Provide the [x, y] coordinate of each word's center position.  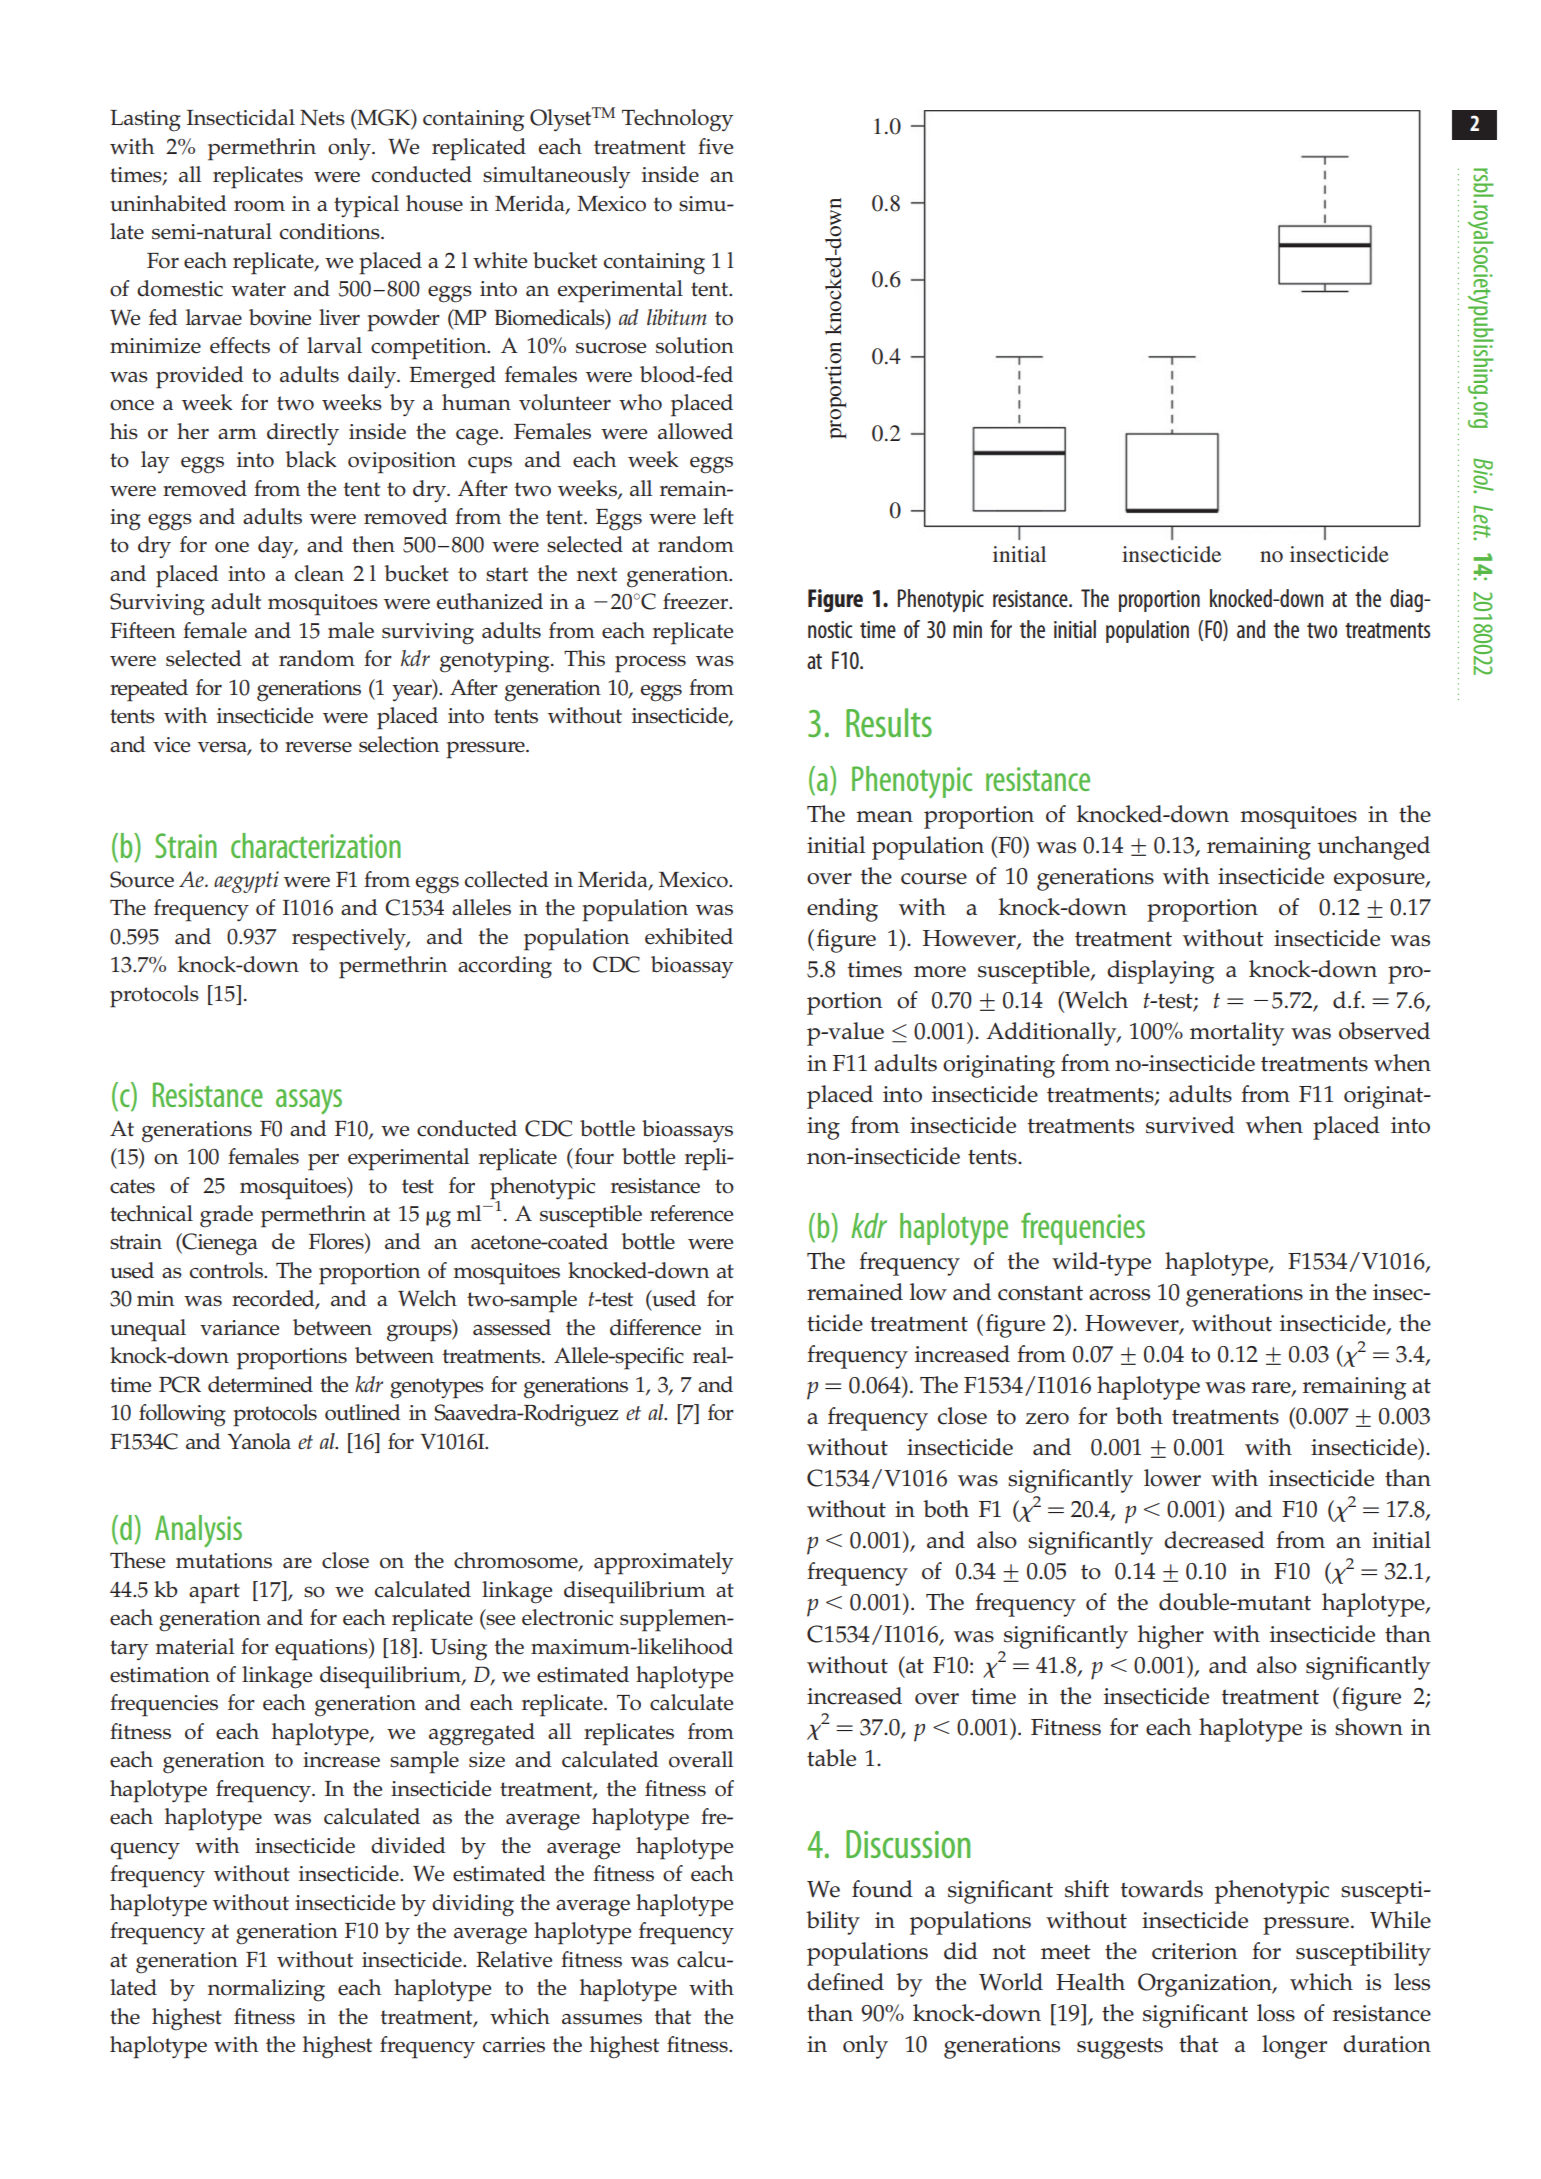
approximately [663, 1563]
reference [691, 1213]
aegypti [246, 882]
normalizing [266, 1990]
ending [842, 910]
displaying [1160, 972]
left [718, 516]
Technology [677, 120]
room [259, 206]
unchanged [1373, 848]
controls [228, 1270]
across [1119, 1295]
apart [214, 1593]
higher [1171, 1637]
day [277, 547]
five [715, 146]
